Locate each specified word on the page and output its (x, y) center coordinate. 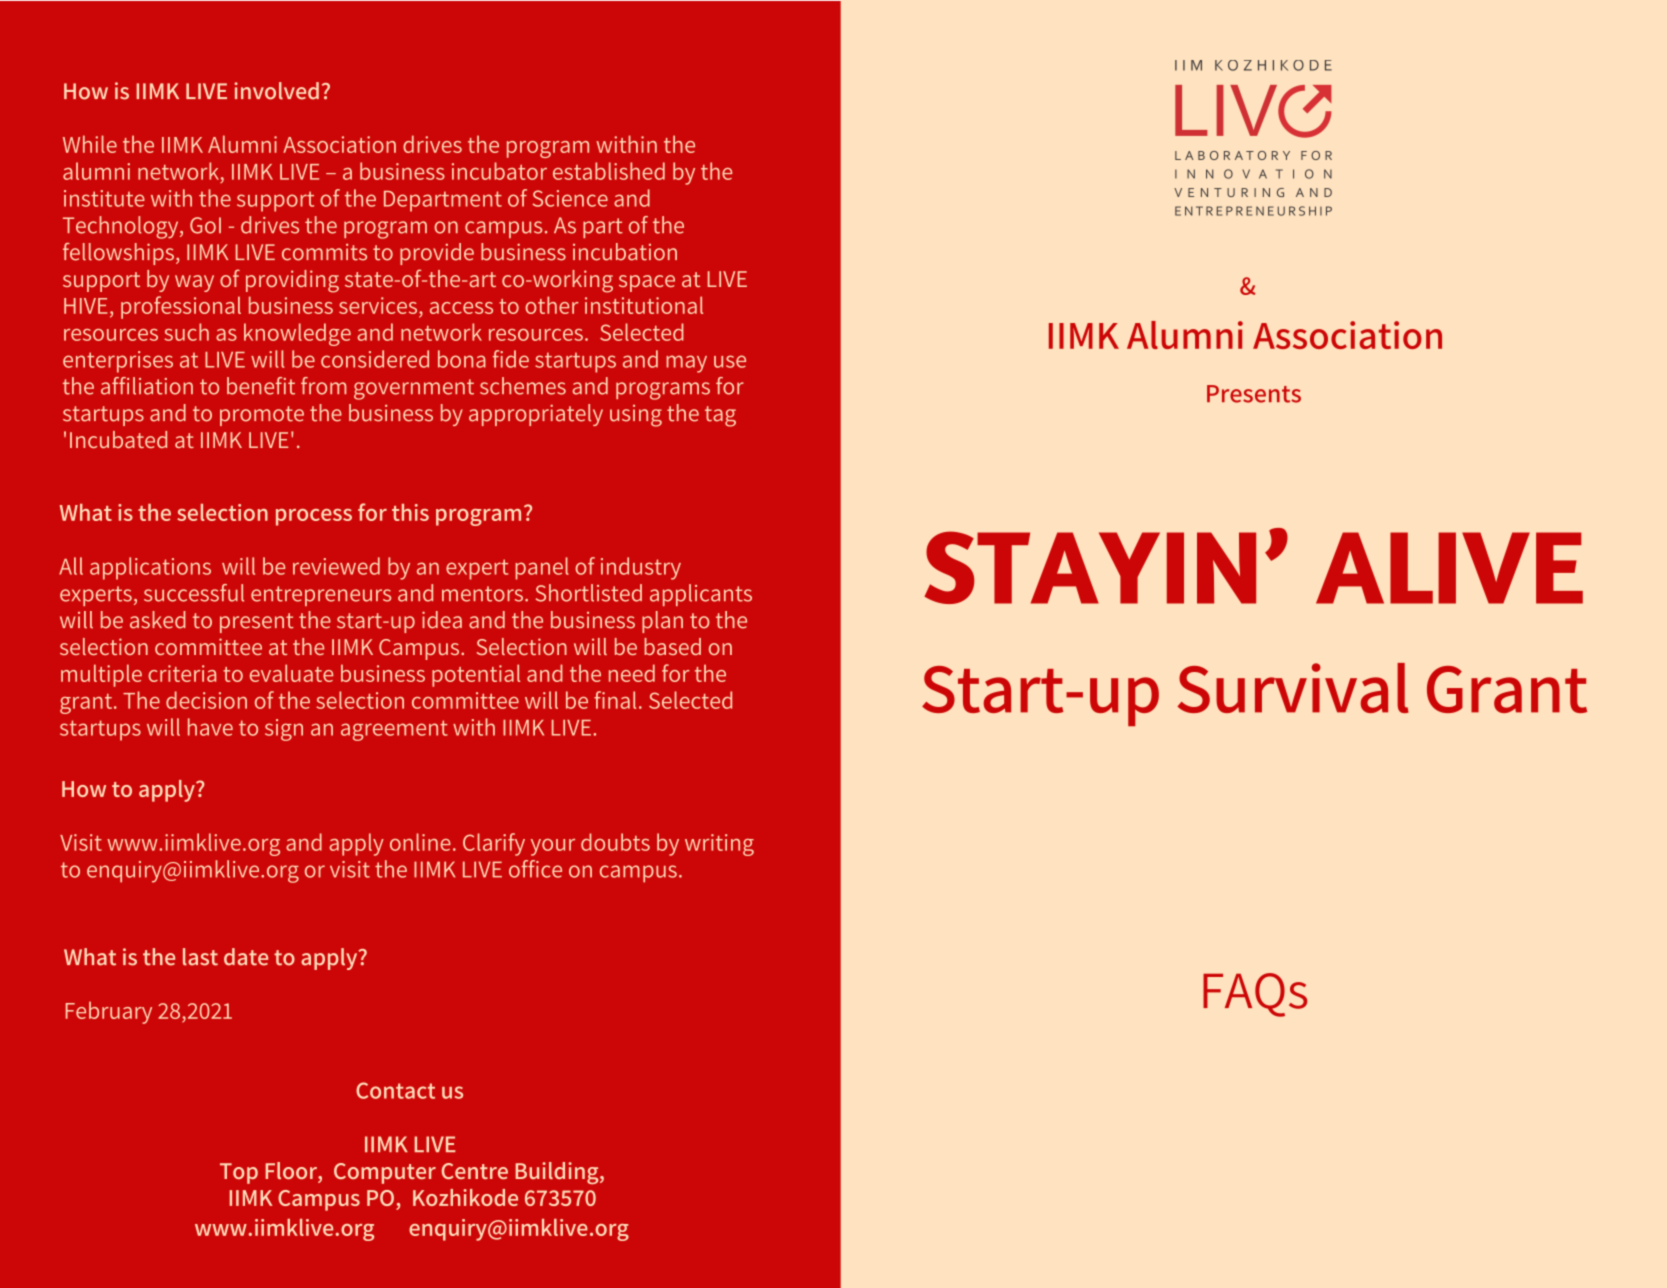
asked (158, 620)
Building (558, 1173)
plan (662, 622)
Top (239, 1173)
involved (276, 91)
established (609, 171)
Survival (1293, 688)
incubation (625, 252)
